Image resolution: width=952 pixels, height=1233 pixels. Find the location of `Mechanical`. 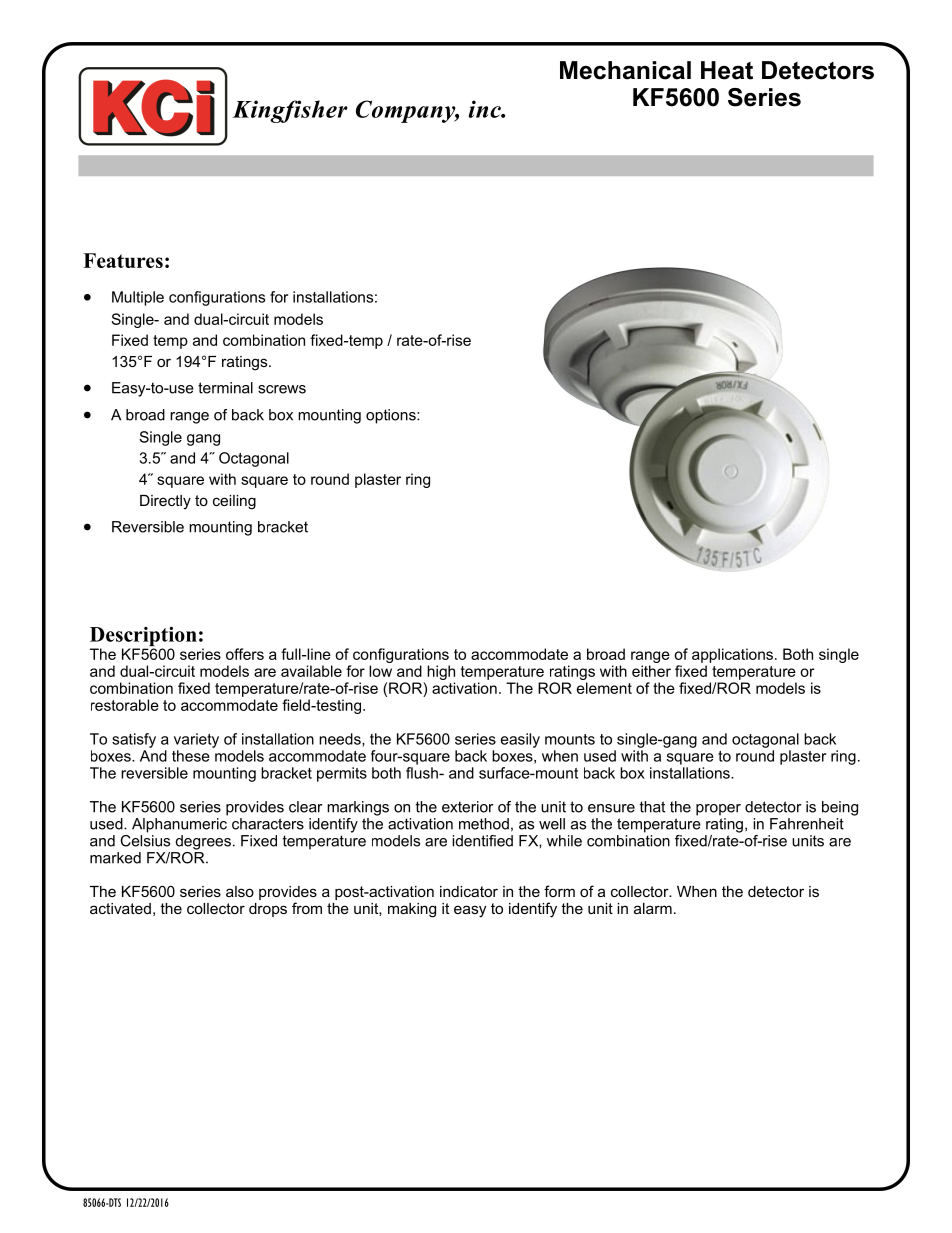

Mechanical is located at coordinates (625, 70).
